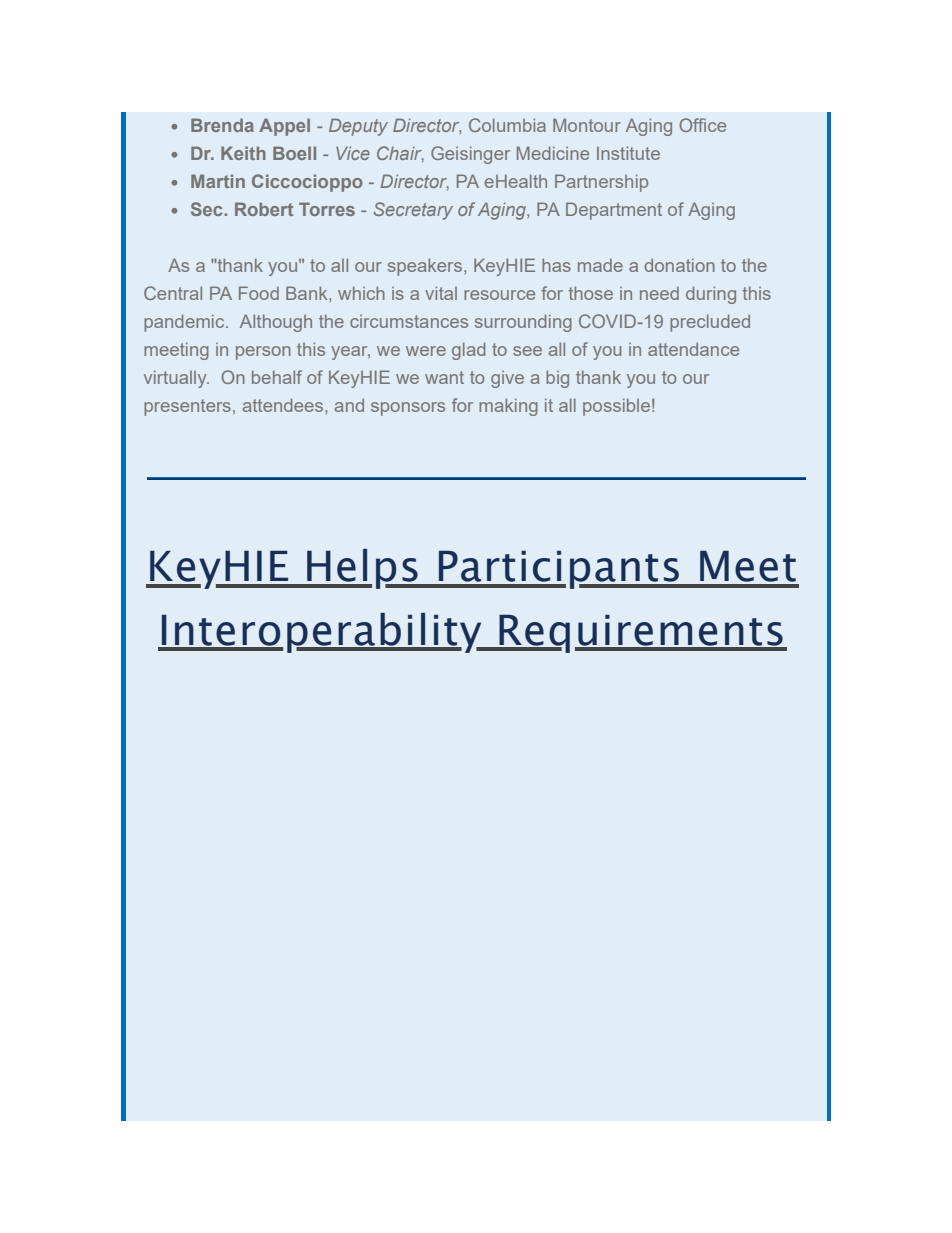 This screenshot has width=952, height=1233. Describe the element at coordinates (277, 377) in the screenshot. I see `behalf` at that location.
